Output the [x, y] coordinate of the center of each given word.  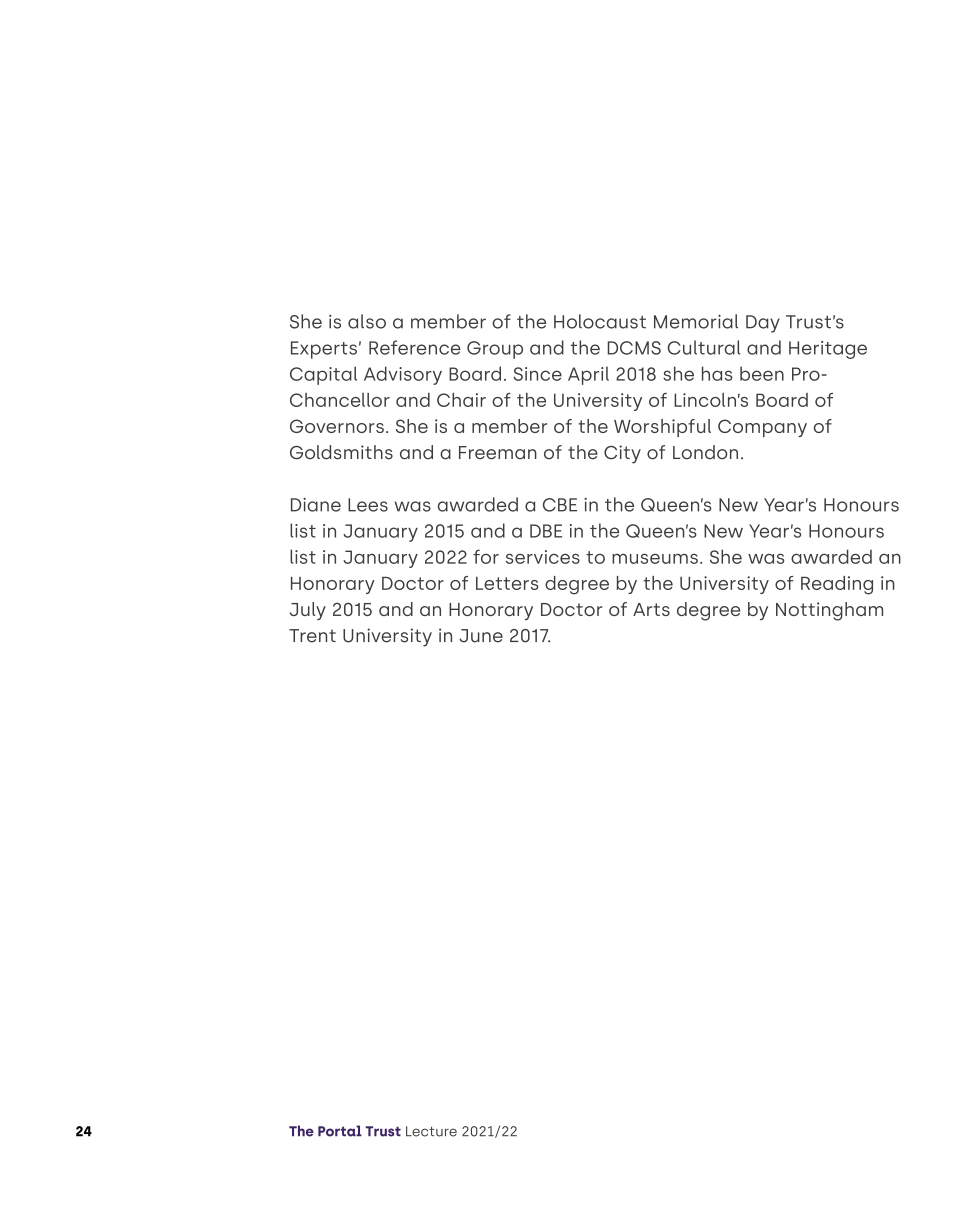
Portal [340, 1131]
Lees [368, 505]
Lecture [431, 1131]
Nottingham [829, 611]
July [308, 611]
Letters [507, 583]
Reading [837, 585]
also [367, 321]
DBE [546, 531]
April [588, 375]
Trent [312, 636]
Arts [651, 609]
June [481, 636]
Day [763, 324]
